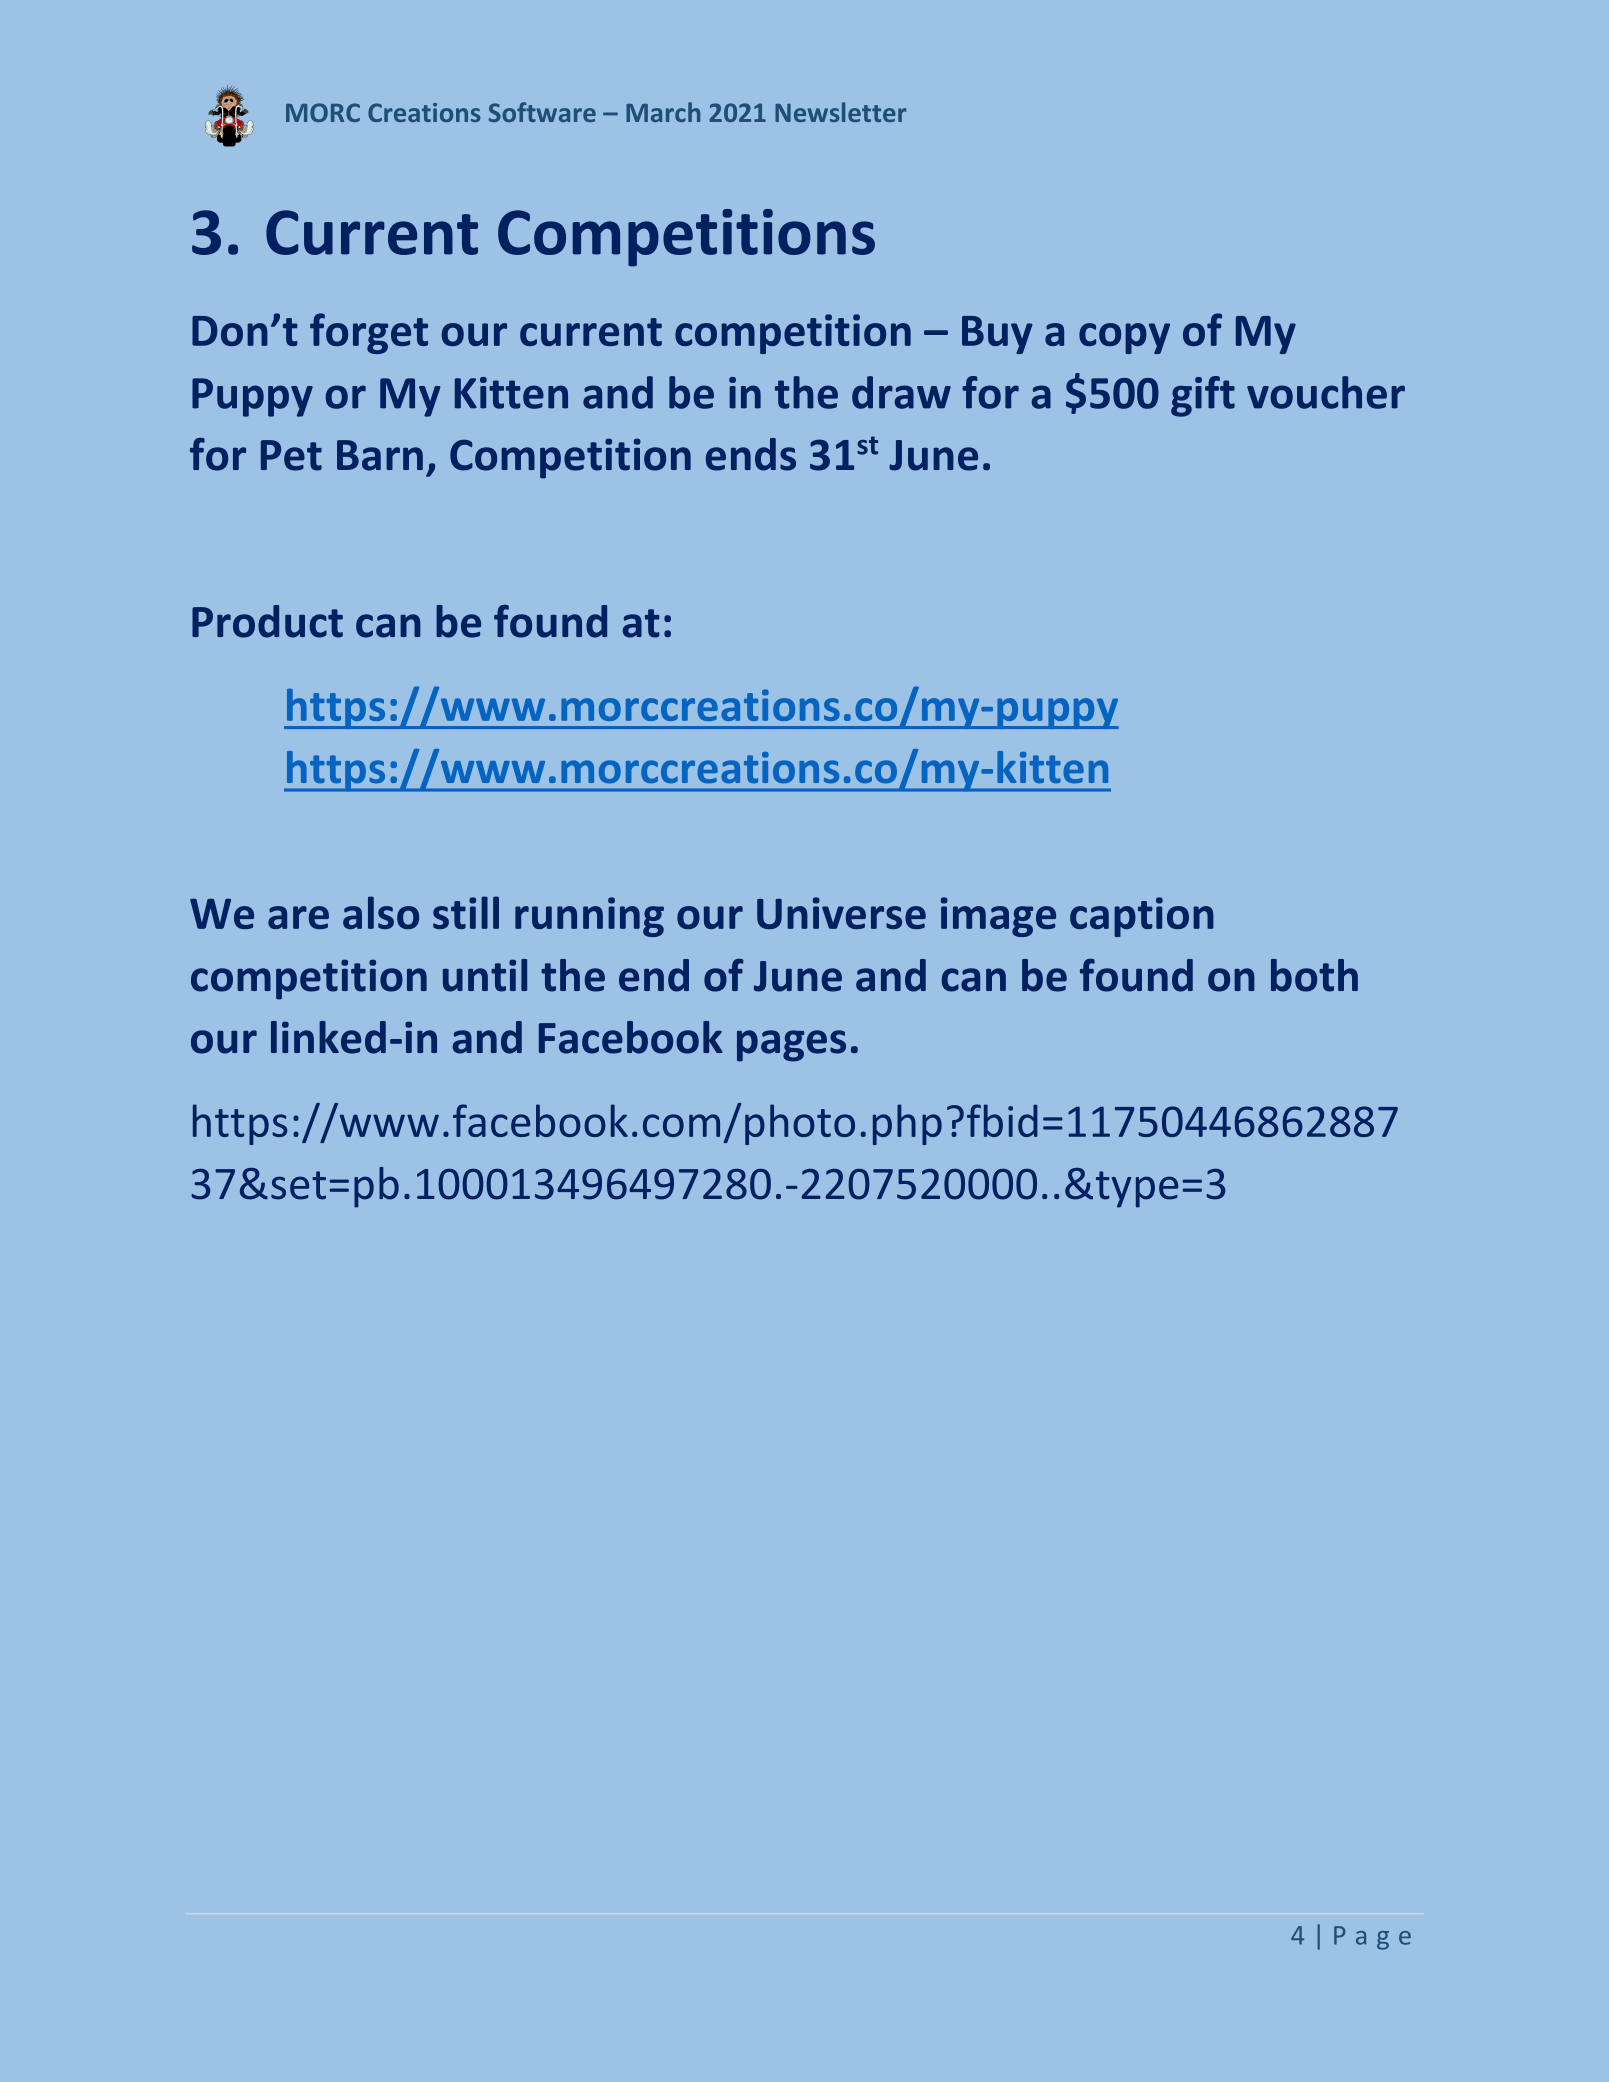  Describe the element at coordinates (267, 621) in the page. I see `Product` at that location.
